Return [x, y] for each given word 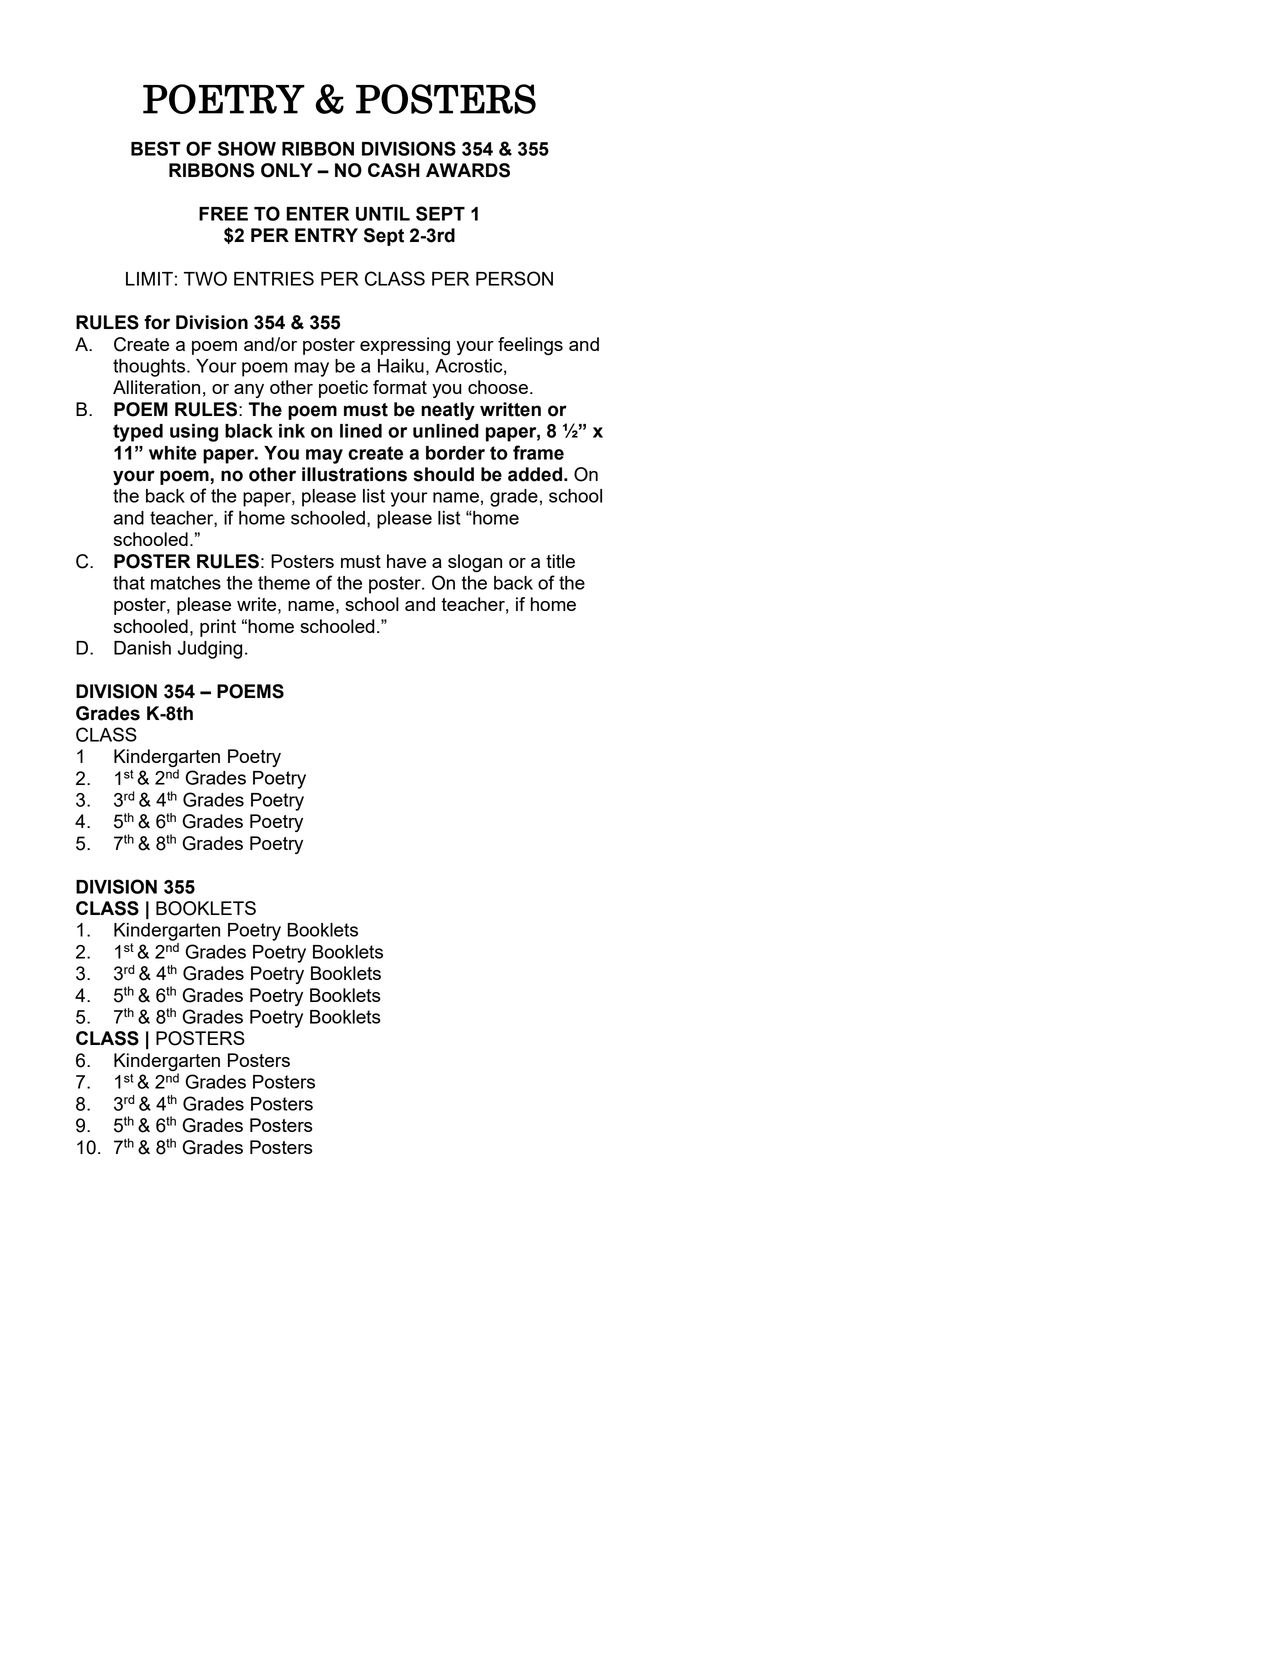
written [510, 409]
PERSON [514, 278]
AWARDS [468, 170]
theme [284, 583]
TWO [205, 278]
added [535, 474]
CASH [394, 170]
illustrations [354, 474]
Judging [210, 650]
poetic [343, 389]
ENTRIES [274, 278]
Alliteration [156, 387]
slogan [475, 563]
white [173, 453]
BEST [156, 148]
